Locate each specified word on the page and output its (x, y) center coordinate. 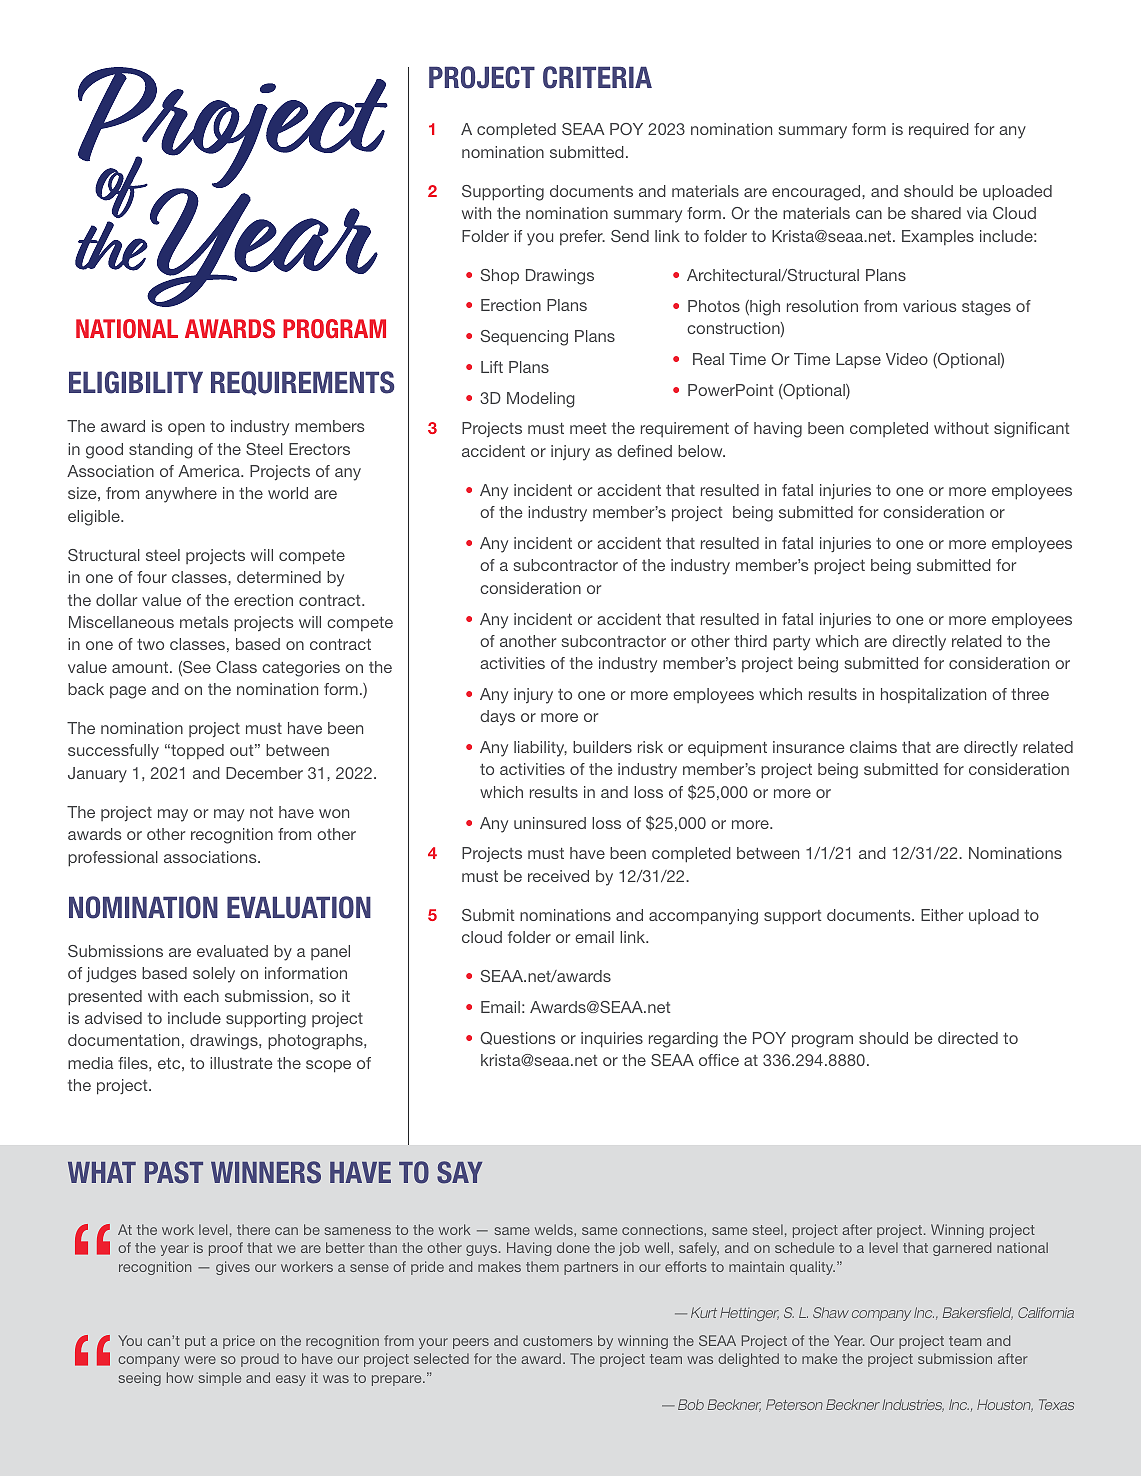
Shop (500, 277)
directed (968, 1038)
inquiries (612, 1040)
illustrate (241, 1063)
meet (588, 428)
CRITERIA (597, 77)
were (200, 1360)
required (939, 131)
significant (1031, 430)
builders (602, 747)
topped (196, 751)
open (186, 429)
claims (873, 747)
